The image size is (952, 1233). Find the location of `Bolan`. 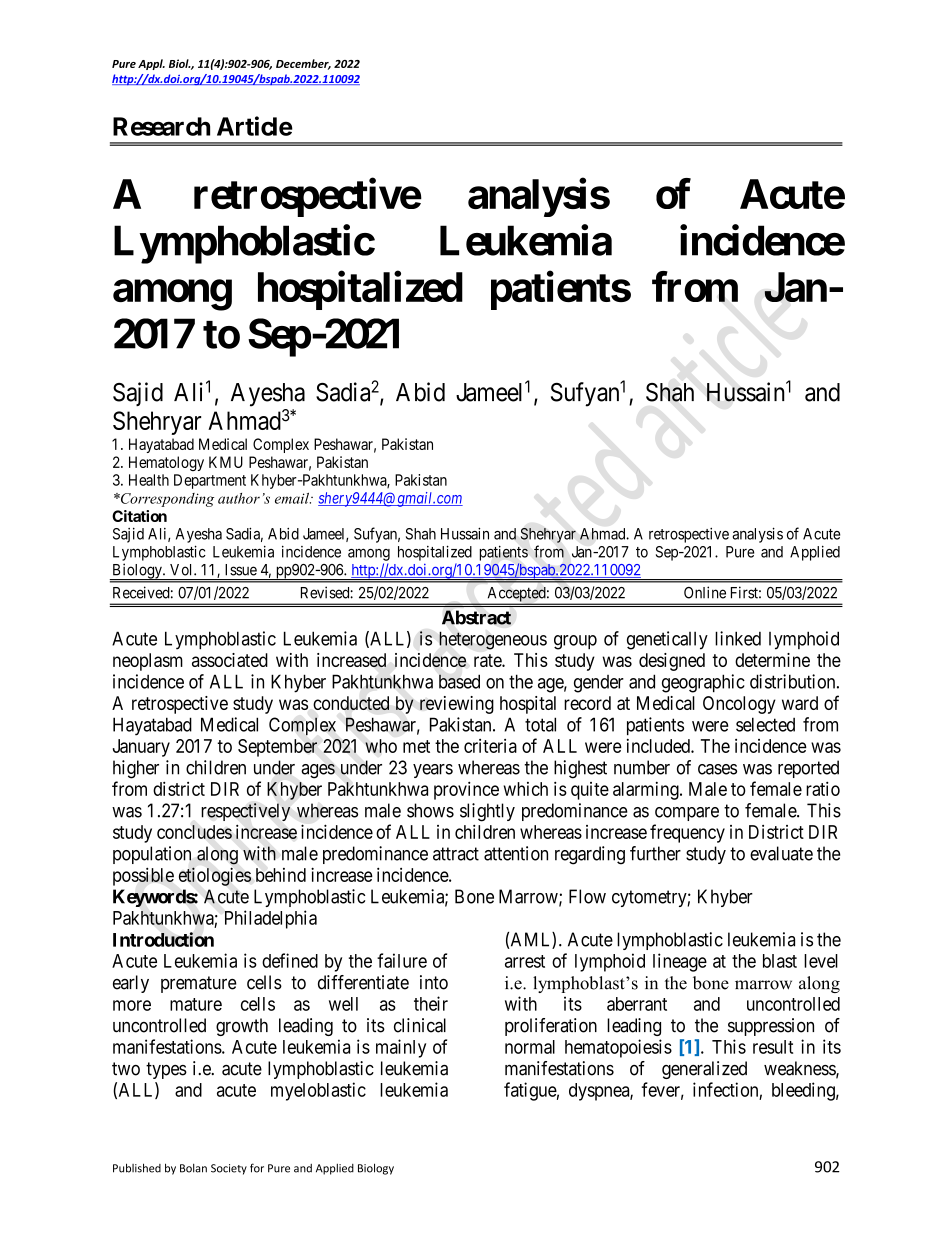

Bolan is located at coordinates (193, 1168).
